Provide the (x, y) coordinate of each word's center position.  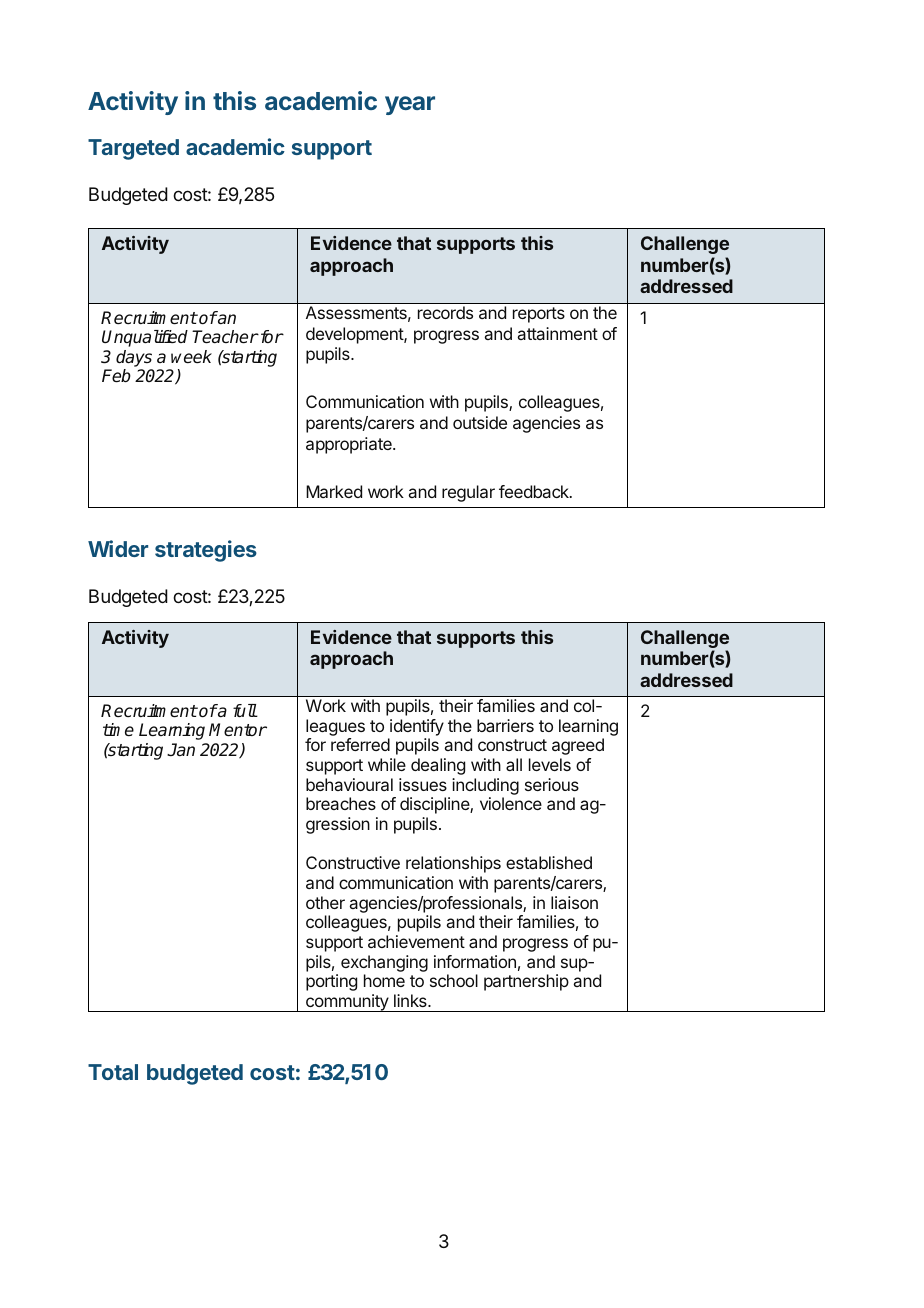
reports (539, 315)
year (410, 105)
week (191, 356)
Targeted (133, 149)
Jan (181, 749)
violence (511, 803)
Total (113, 1072)
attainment (558, 333)
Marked (334, 491)
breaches (341, 803)
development (355, 335)
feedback (535, 491)
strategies (206, 551)
